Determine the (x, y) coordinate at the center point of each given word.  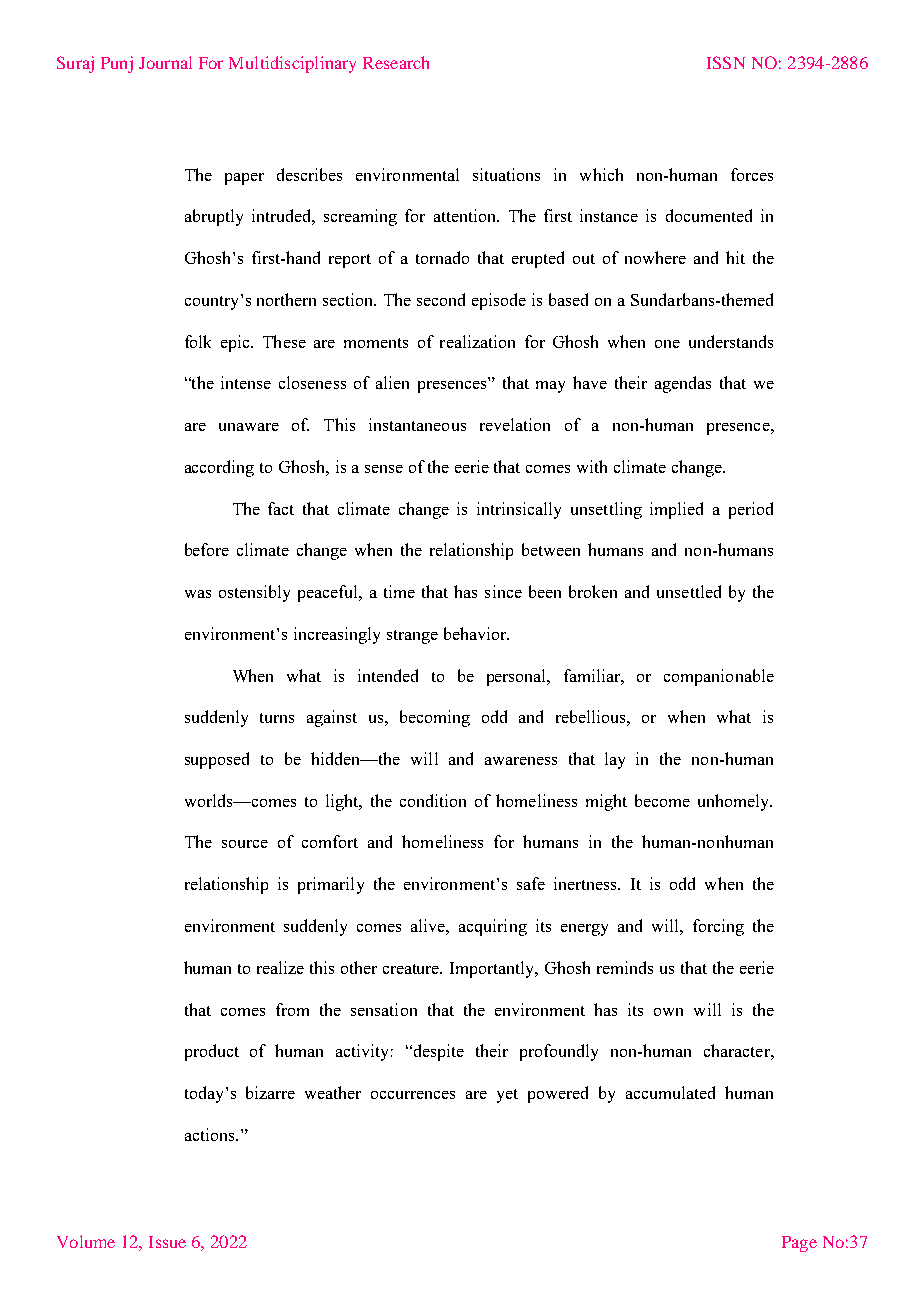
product (212, 1052)
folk (198, 341)
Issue (167, 1242)
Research (396, 62)
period (751, 510)
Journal (165, 62)
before (207, 549)
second (441, 299)
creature (412, 969)
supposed (217, 760)
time (399, 591)
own (668, 1012)
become (662, 800)
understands (731, 341)
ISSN (726, 62)
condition (433, 800)
